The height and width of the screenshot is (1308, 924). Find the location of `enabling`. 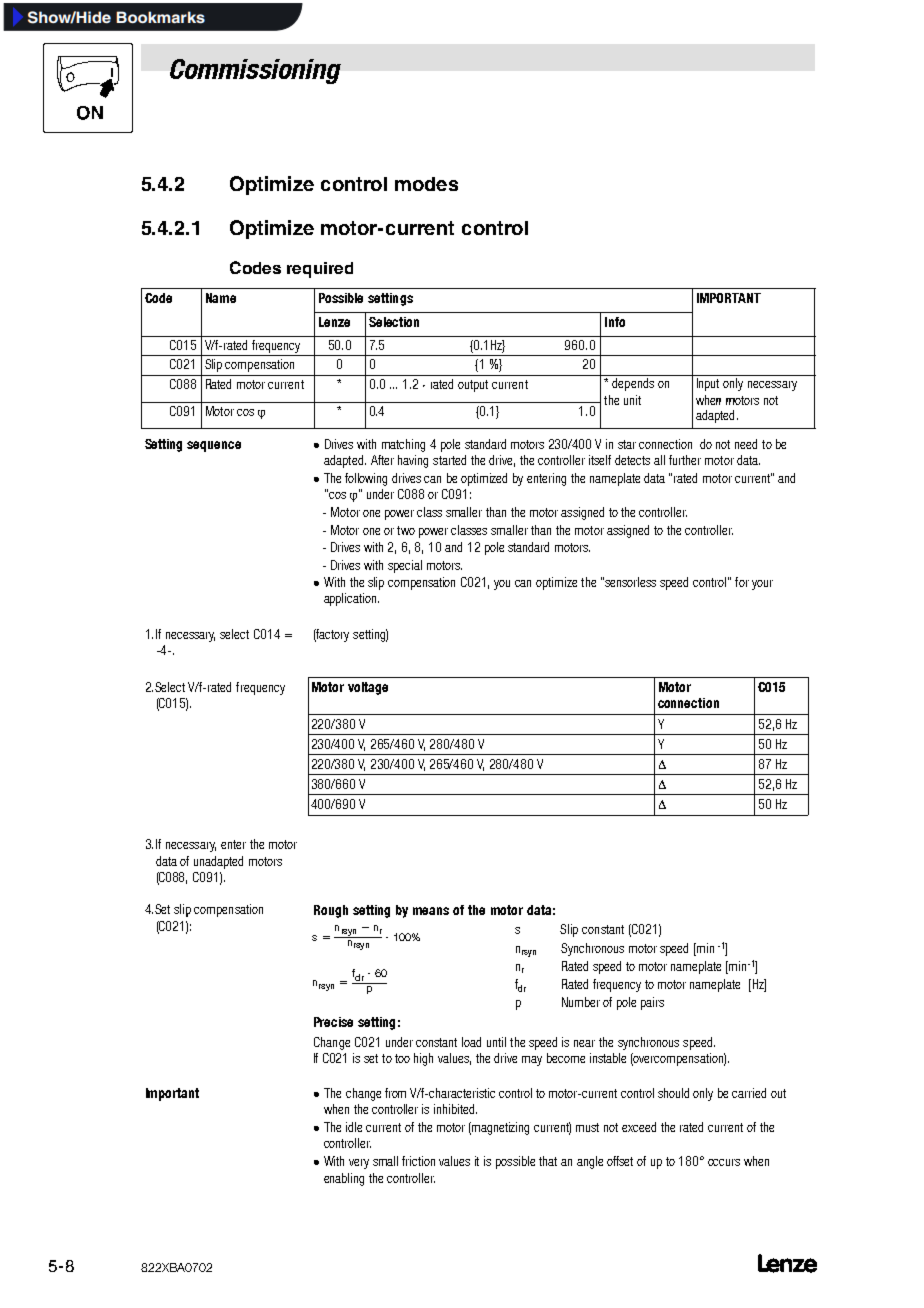

enabling is located at coordinates (344, 1179).
